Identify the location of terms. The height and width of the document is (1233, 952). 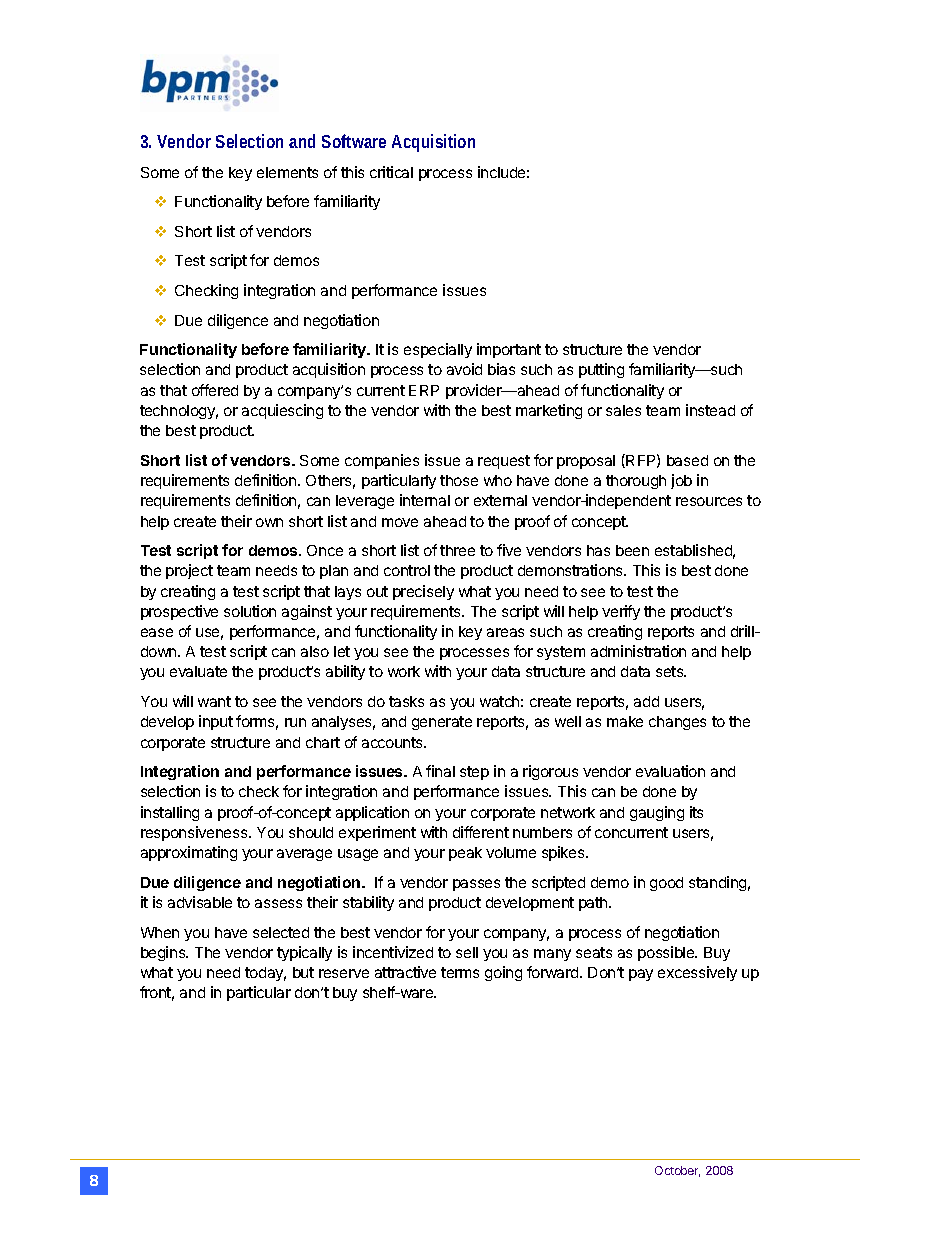
(460, 972).
